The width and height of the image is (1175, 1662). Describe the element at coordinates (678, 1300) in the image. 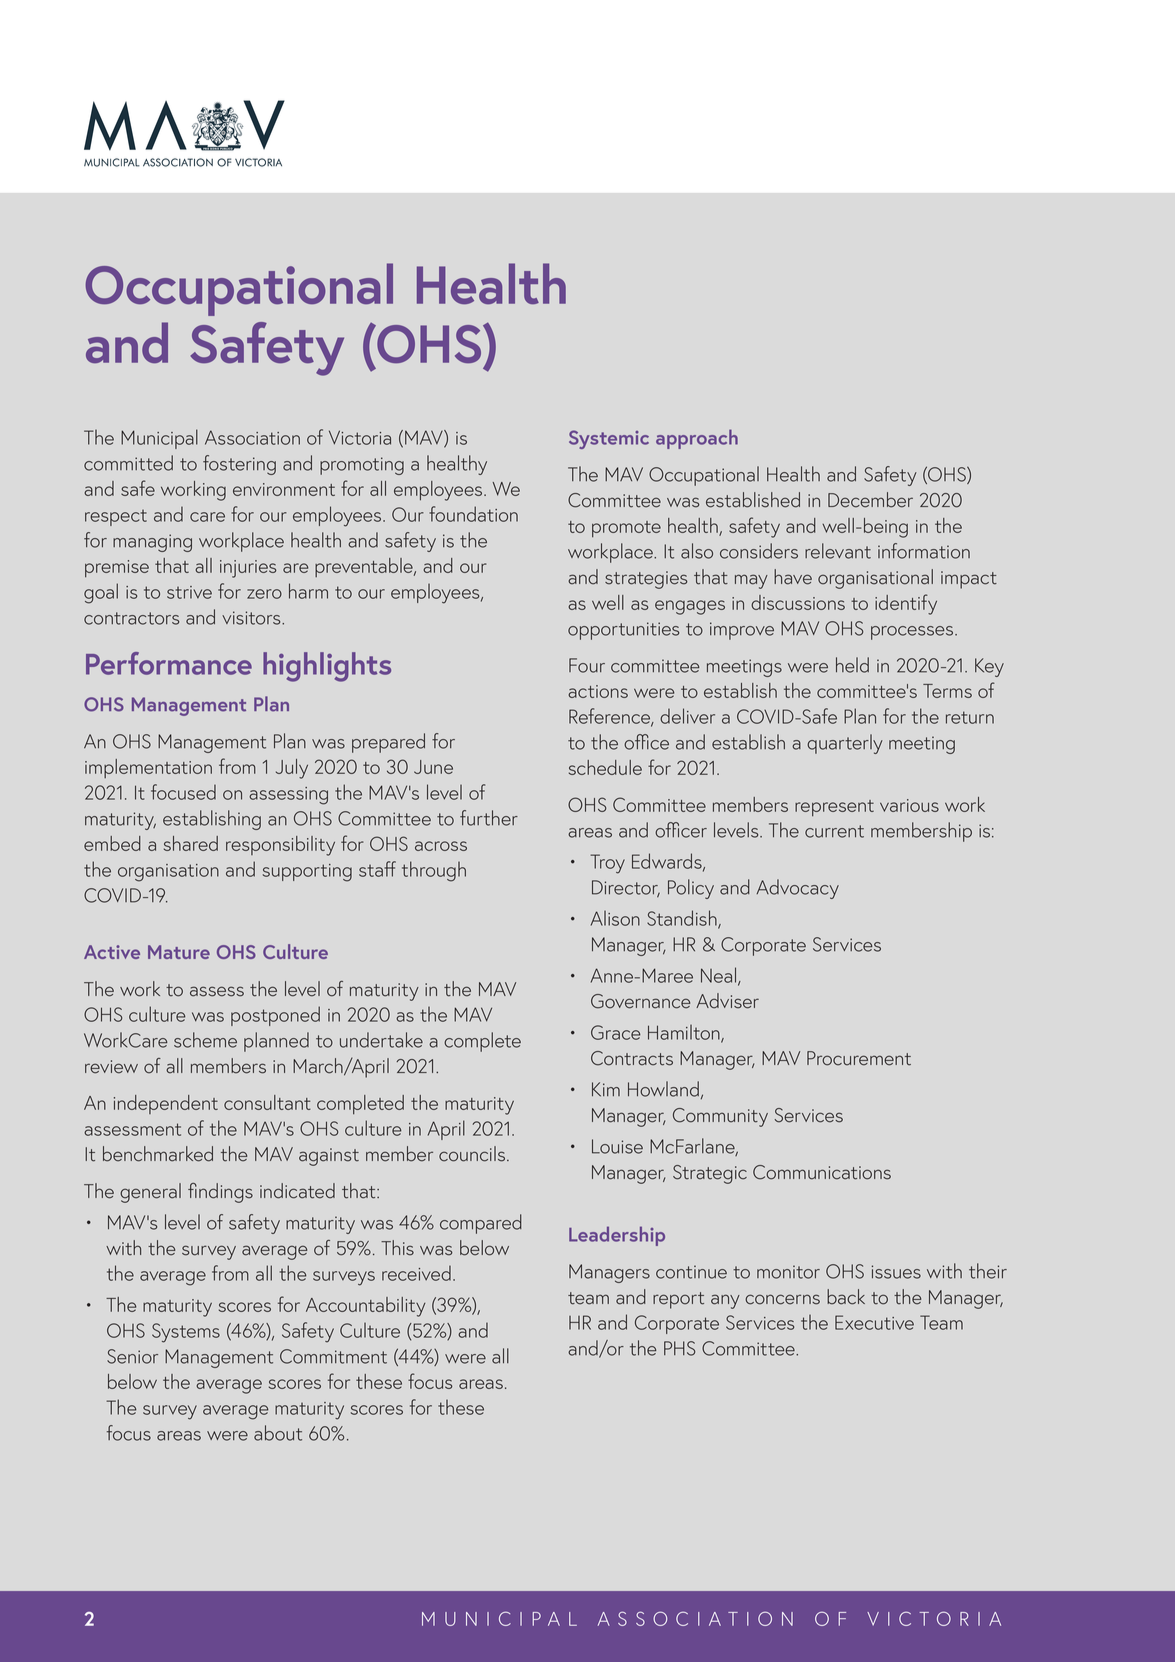

I see `report` at that location.
